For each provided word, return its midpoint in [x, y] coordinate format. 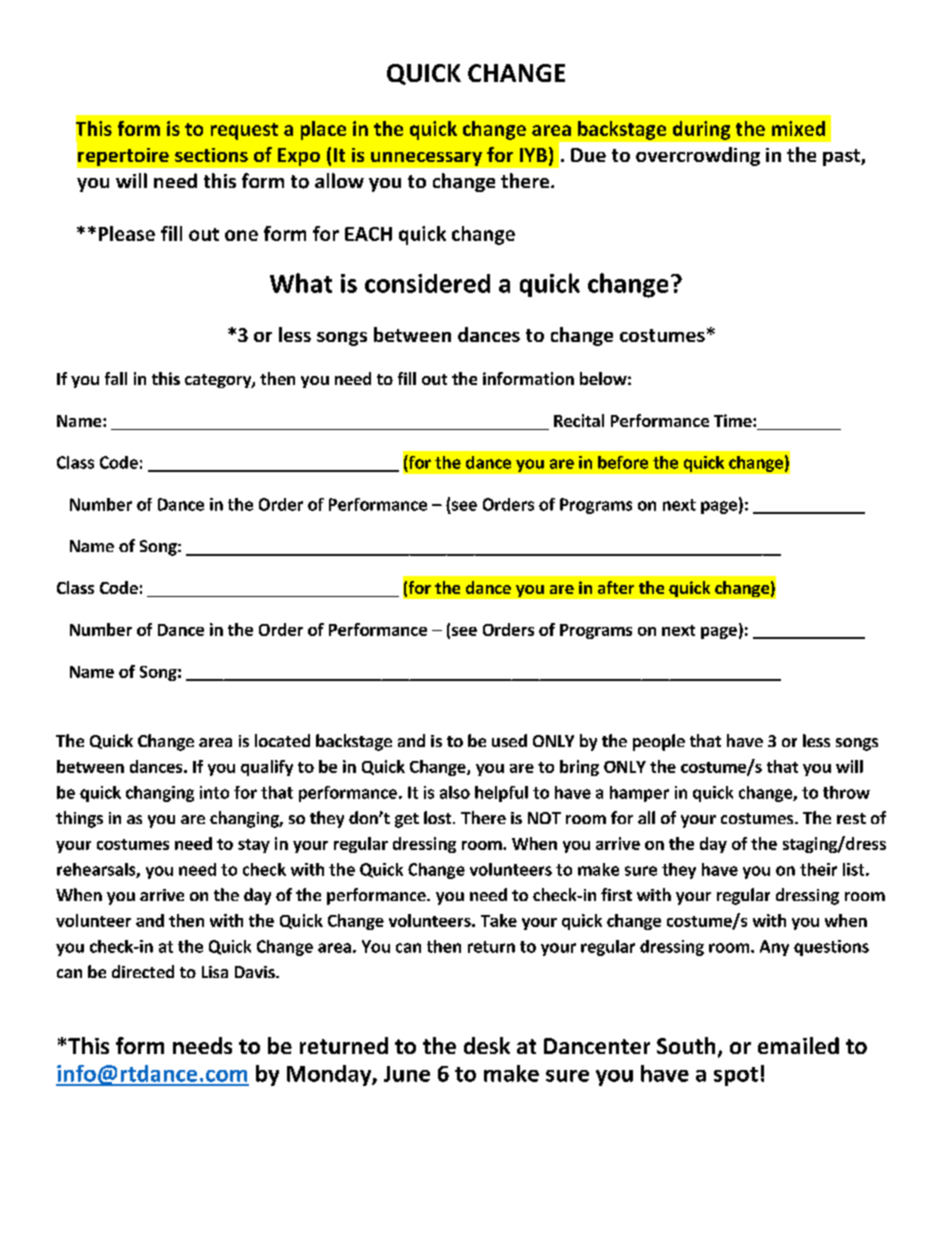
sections [211, 155]
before [623, 462]
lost [439, 817]
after [616, 587]
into [214, 792]
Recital [579, 420]
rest [851, 818]
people [659, 742]
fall [116, 378]
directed [143, 971]
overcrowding [698, 156]
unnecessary [426, 159]
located [282, 740]
